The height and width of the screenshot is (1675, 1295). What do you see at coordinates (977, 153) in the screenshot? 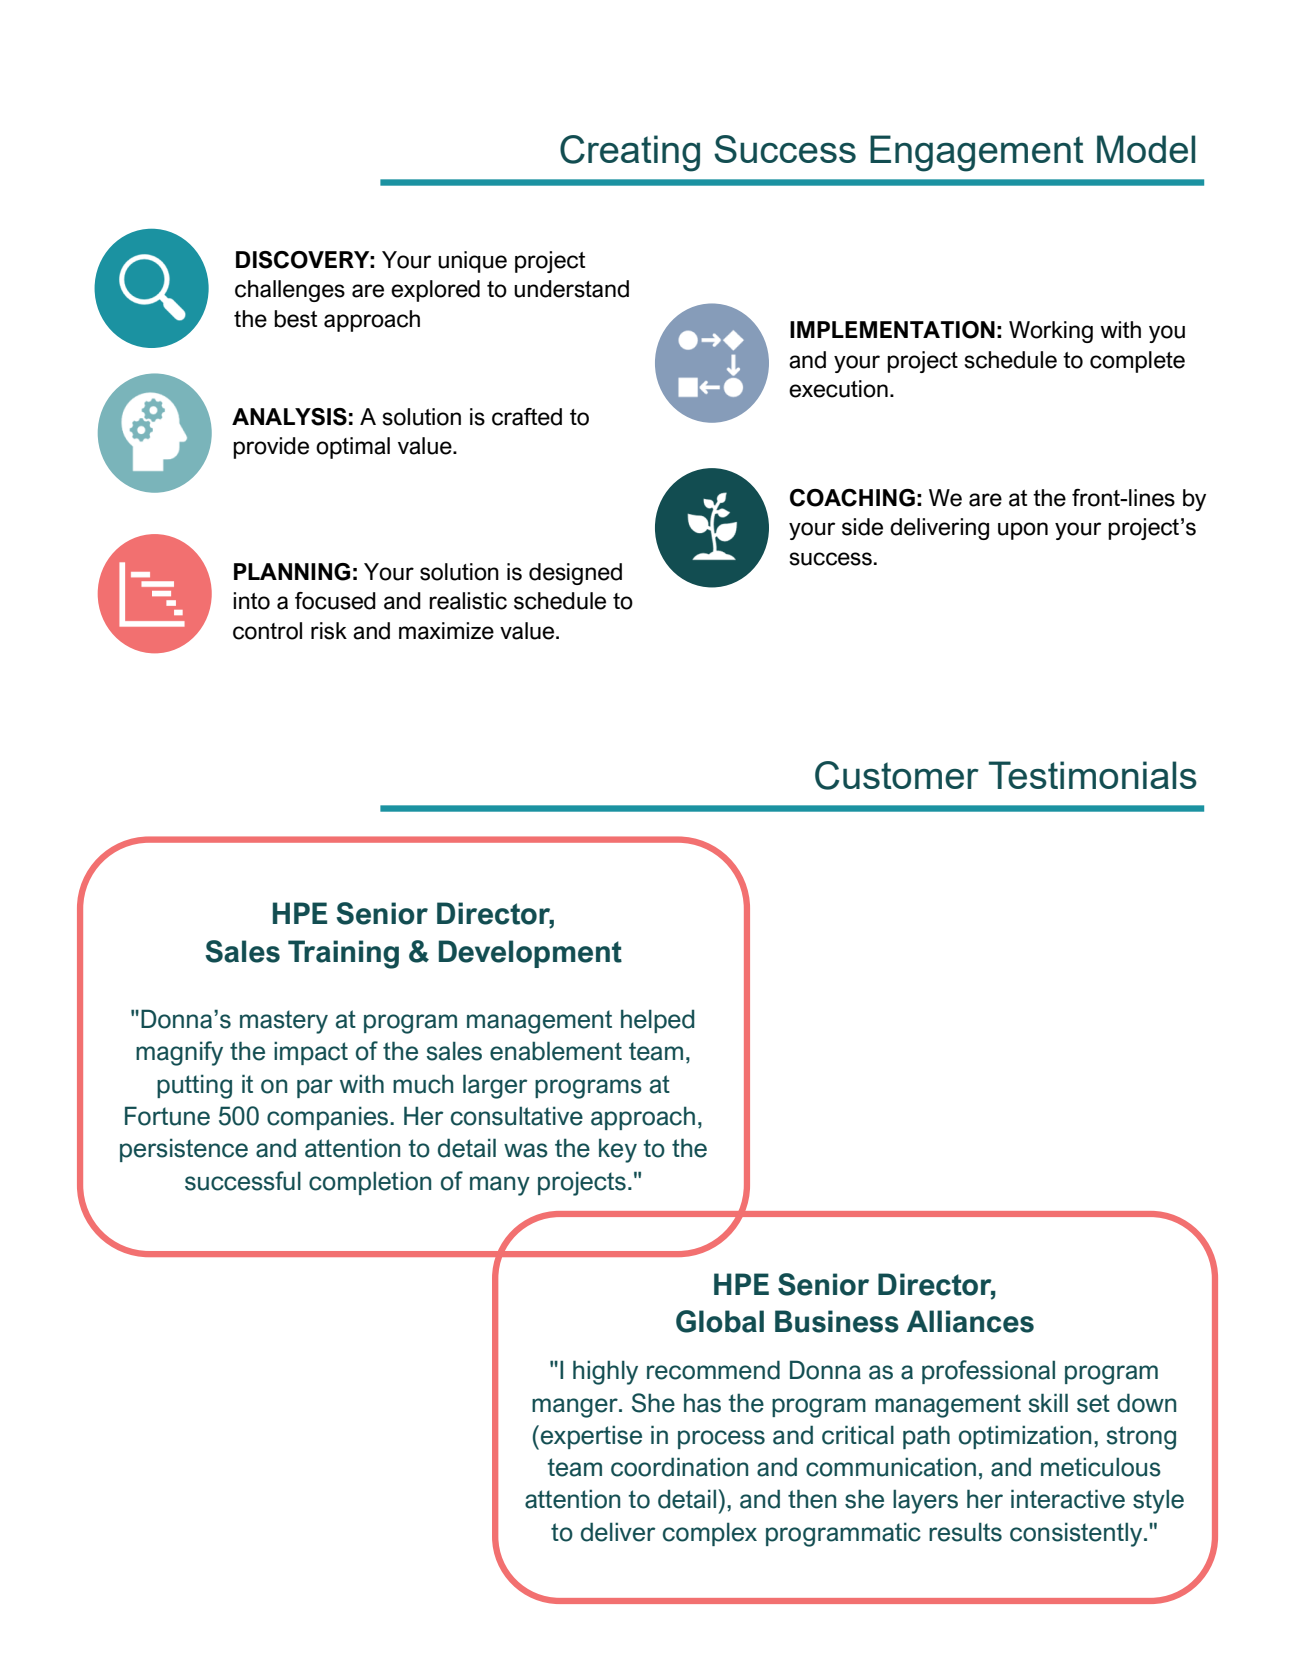
I see `Engagement` at bounding box center [977, 153].
